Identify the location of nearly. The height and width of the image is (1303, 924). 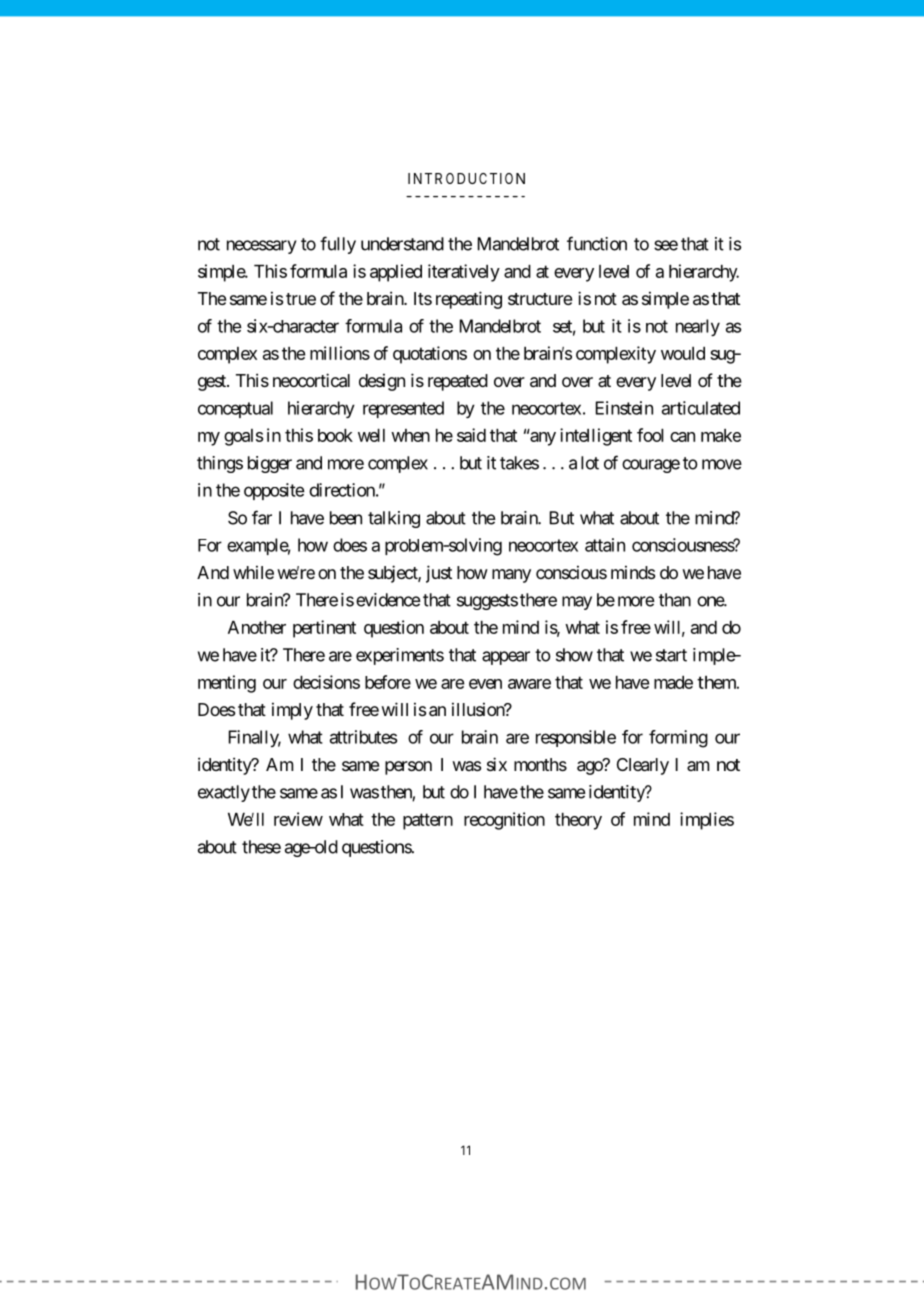
(698, 327).
